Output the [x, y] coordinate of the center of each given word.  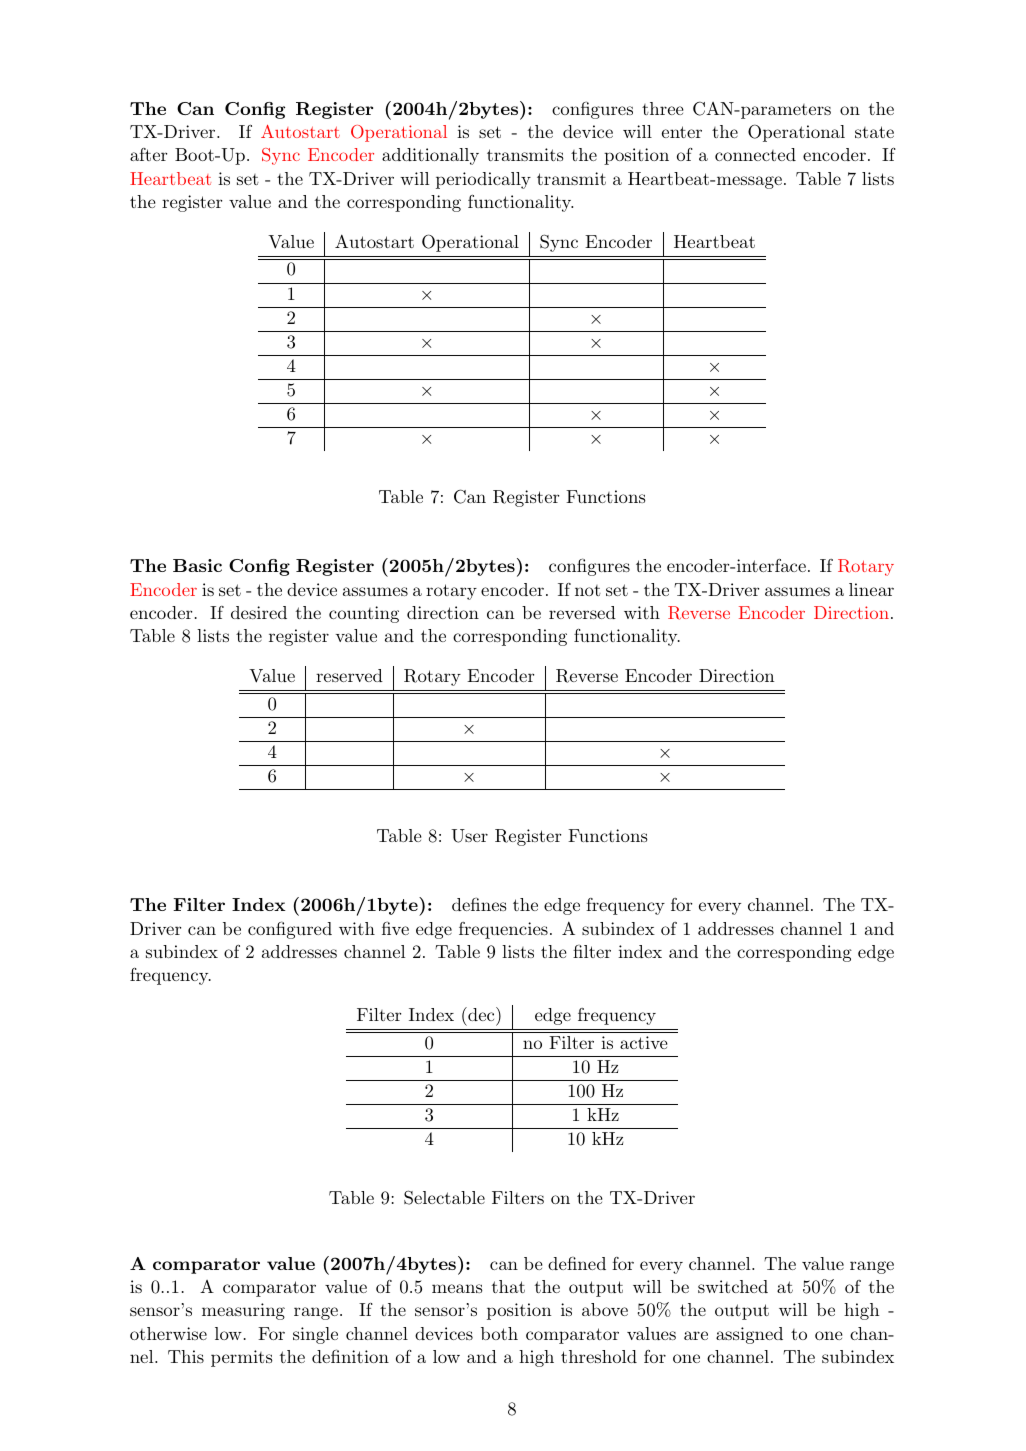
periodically [483, 180]
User [469, 836]
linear [871, 589]
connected [755, 154]
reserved [349, 675]
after [148, 154]
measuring [243, 1311]
